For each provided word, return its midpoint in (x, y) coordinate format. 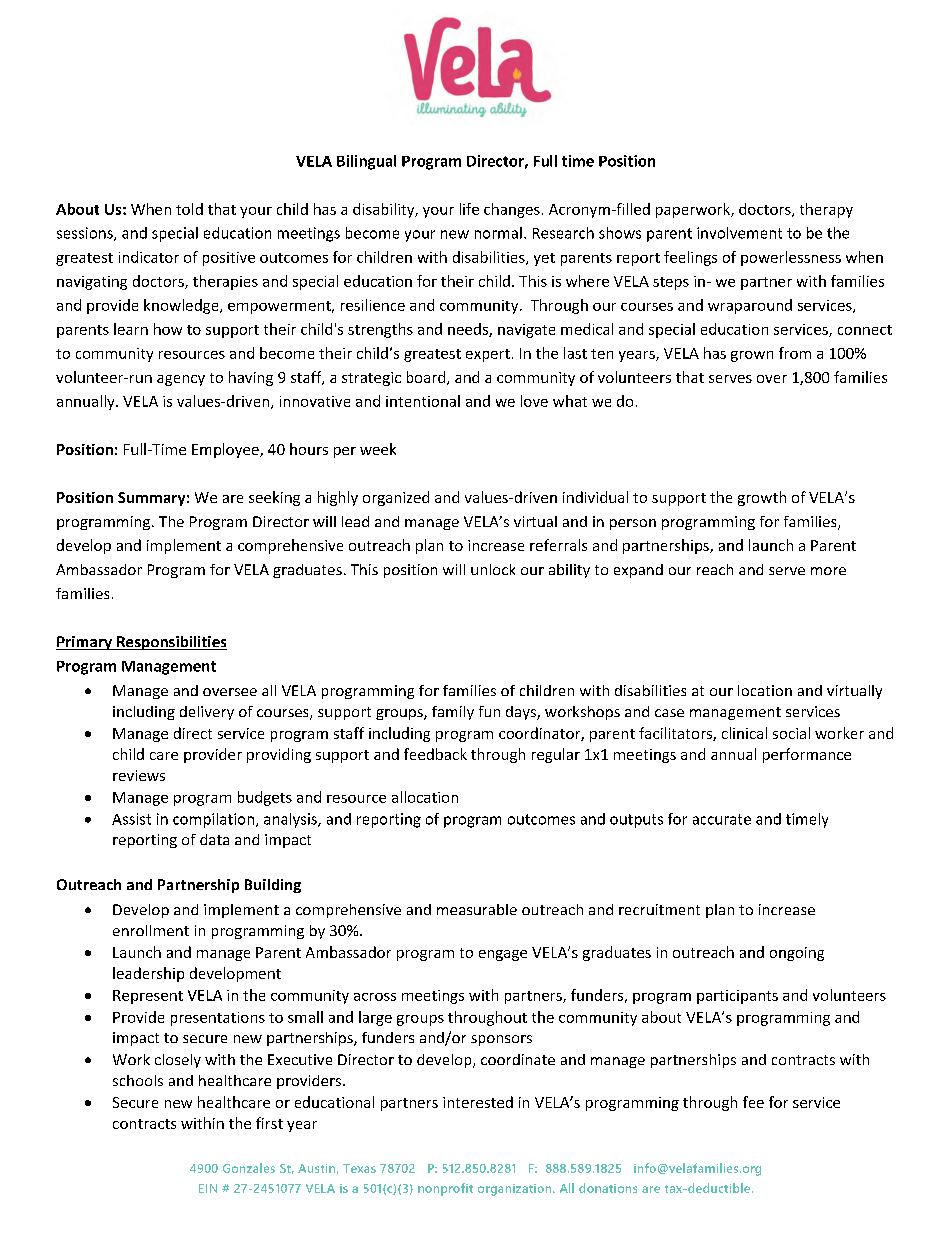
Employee (226, 450)
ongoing (797, 954)
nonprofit (445, 1189)
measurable (477, 909)
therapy (826, 210)
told (189, 209)
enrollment (151, 930)
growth (762, 498)
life (469, 209)
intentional (423, 401)
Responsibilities (171, 643)
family (453, 713)
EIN (208, 1188)
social (791, 733)
